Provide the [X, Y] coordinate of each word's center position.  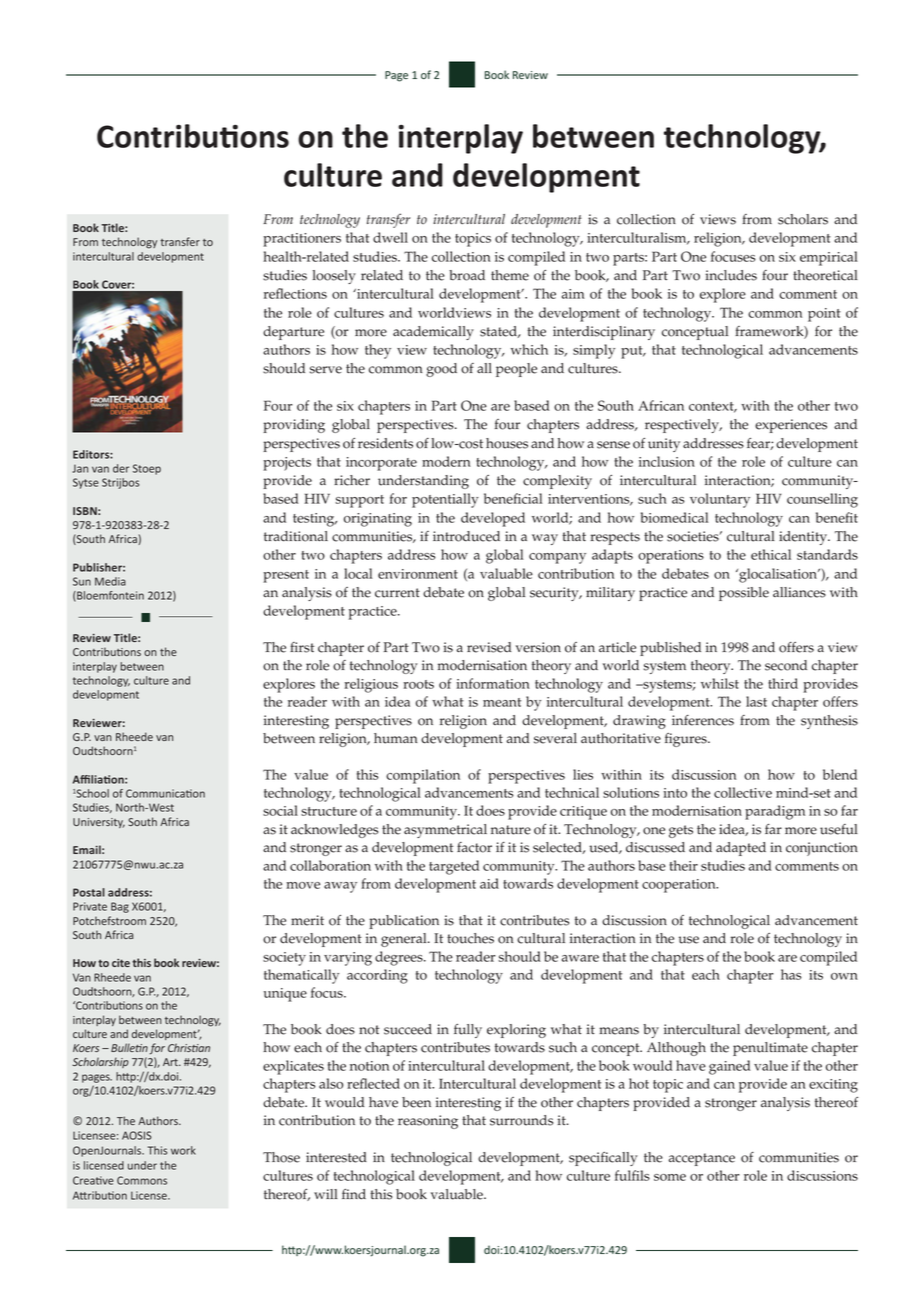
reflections [295, 293]
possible [744, 594]
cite [121, 963]
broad [467, 275]
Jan [80, 468]
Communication [165, 793]
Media [110, 581]
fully [468, 1031]
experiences [791, 426]
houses [507, 443]
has [791, 974]
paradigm [775, 812]
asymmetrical [445, 831]
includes [731, 275]
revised [489, 647]
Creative [93, 1180]
